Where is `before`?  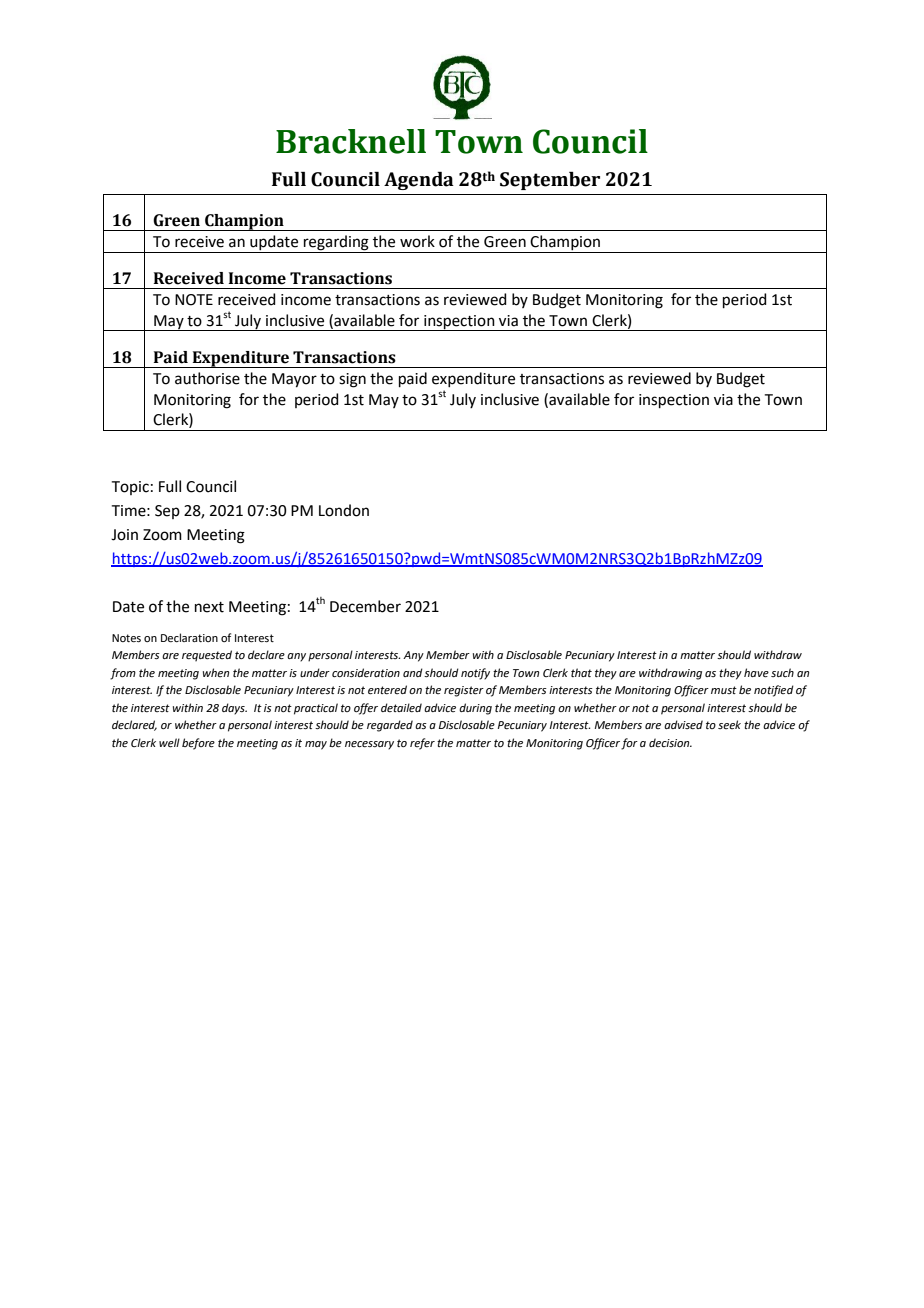 before is located at coordinates (198, 744).
